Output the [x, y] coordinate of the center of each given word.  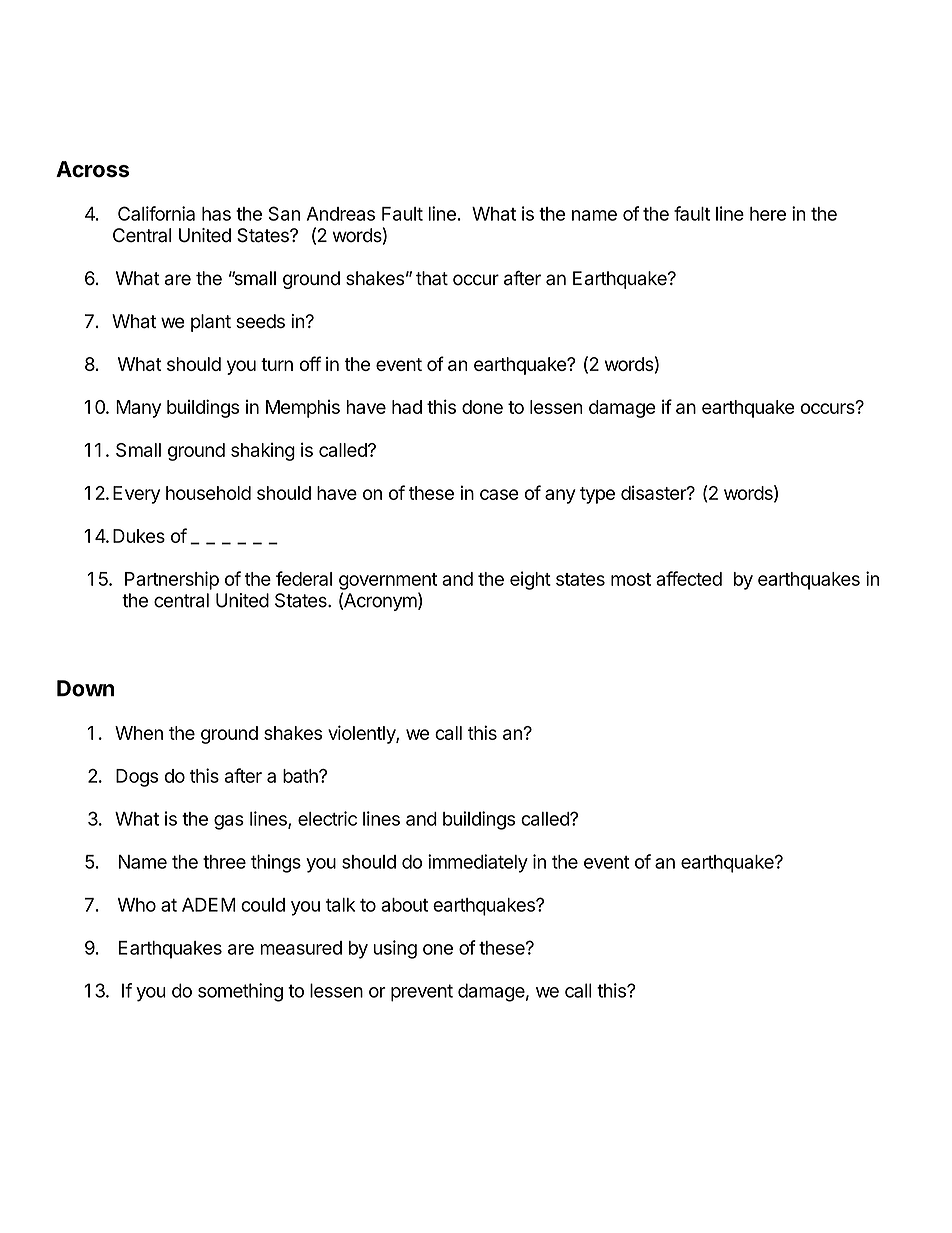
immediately [478, 863]
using [395, 949]
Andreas [341, 214]
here [768, 214]
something [240, 992]
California [156, 213]
